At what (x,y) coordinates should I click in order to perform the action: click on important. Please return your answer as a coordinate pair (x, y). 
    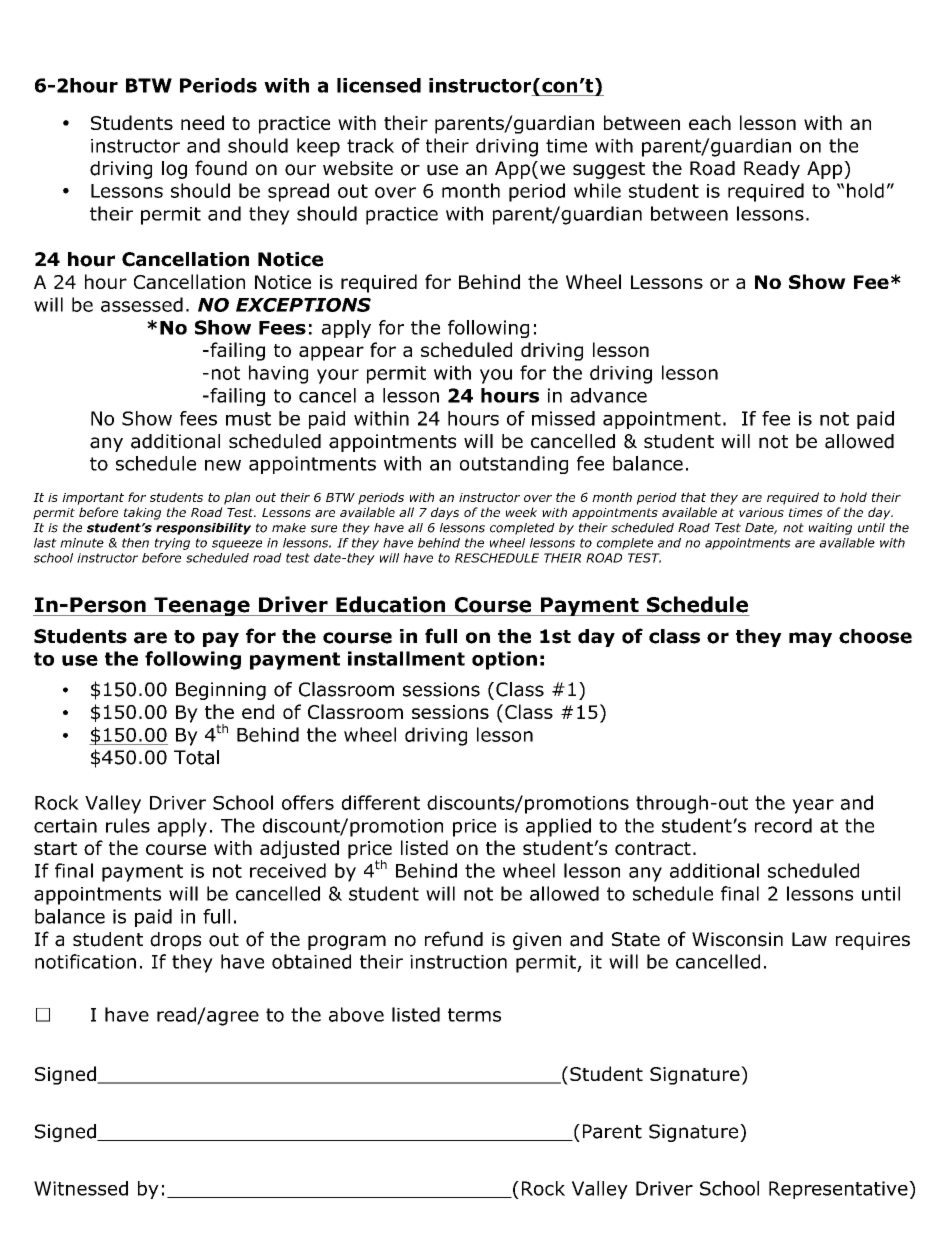
    Looking at the image, I should click on (93, 499).
